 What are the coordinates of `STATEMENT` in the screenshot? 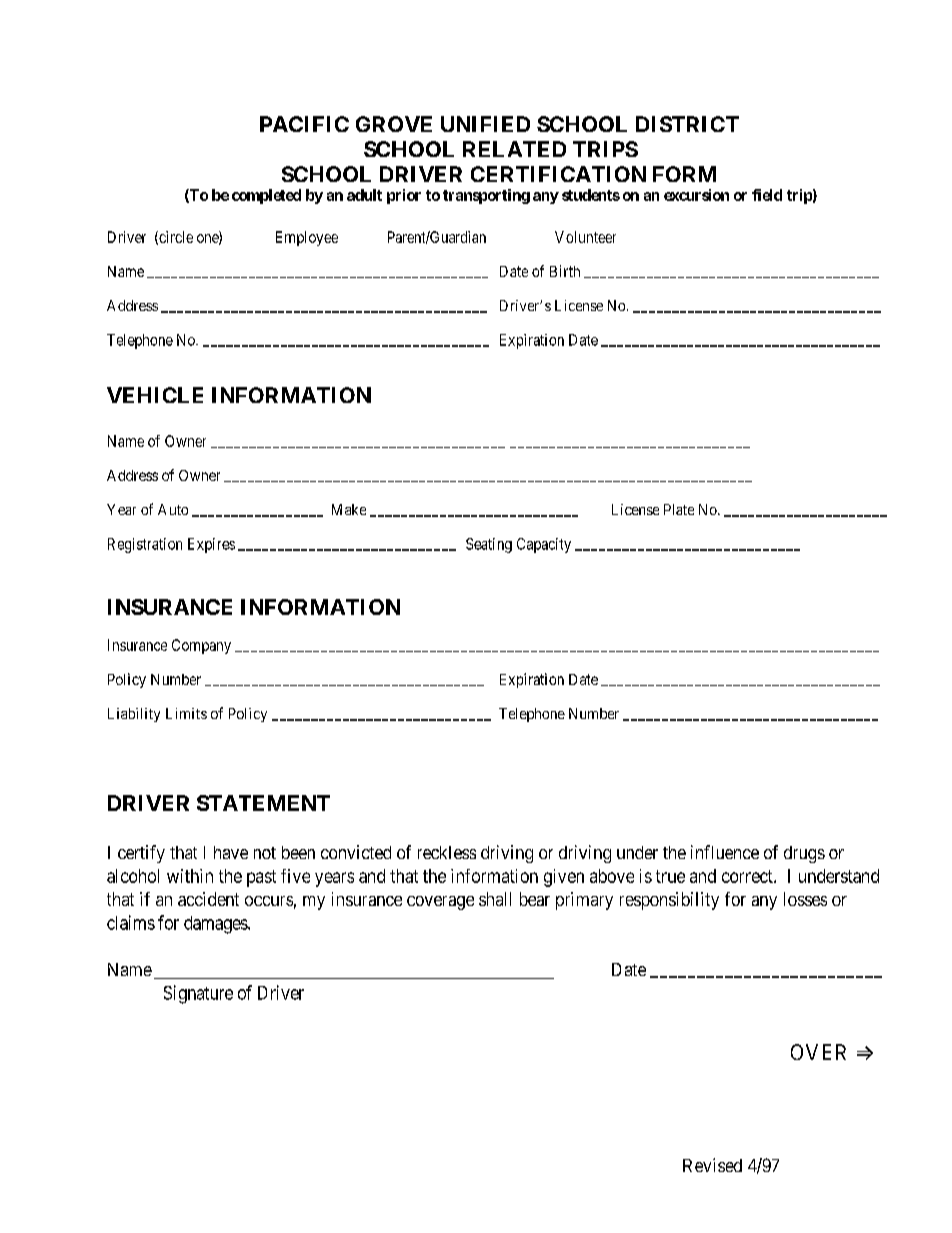 It's located at (263, 803).
